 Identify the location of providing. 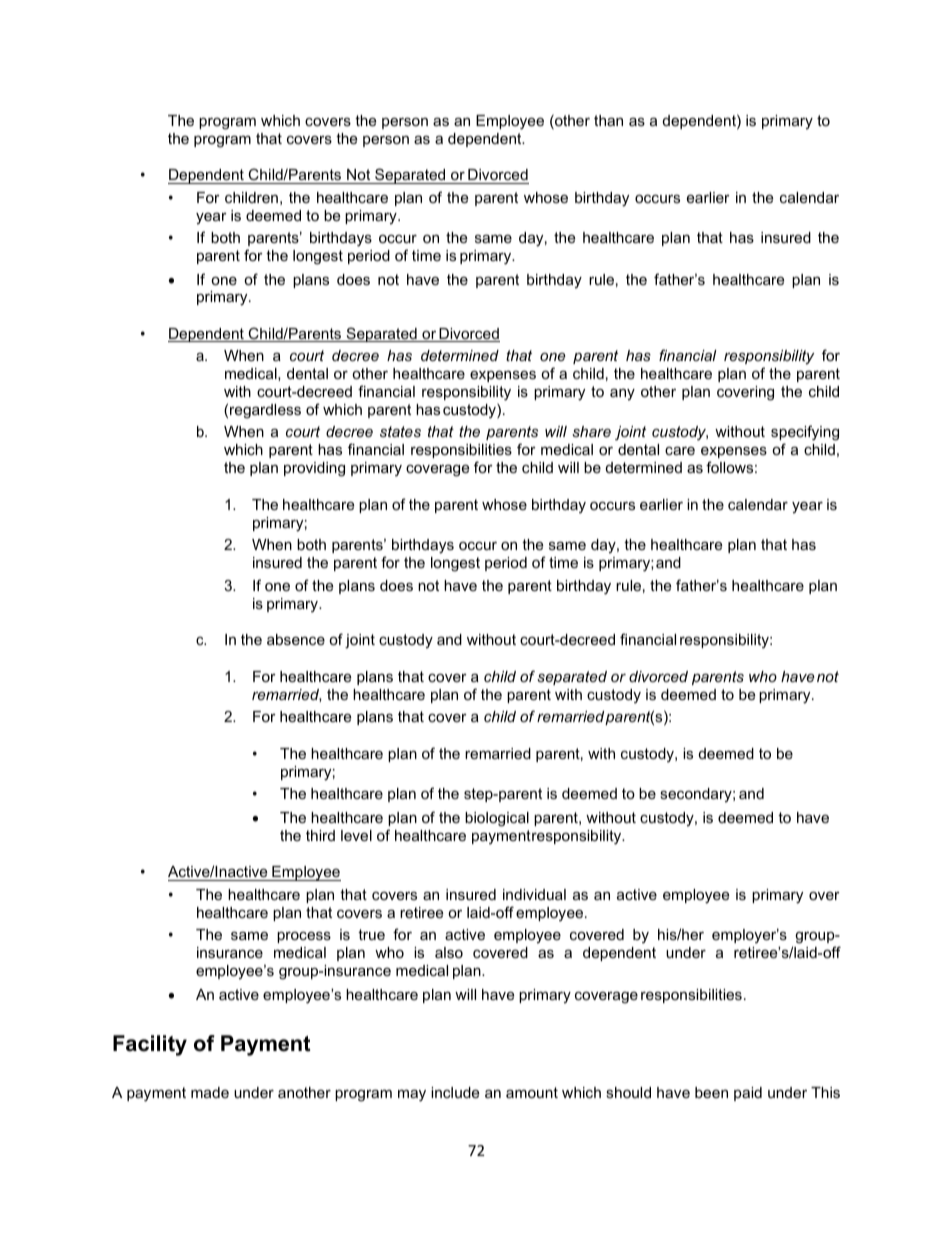
(314, 469).
